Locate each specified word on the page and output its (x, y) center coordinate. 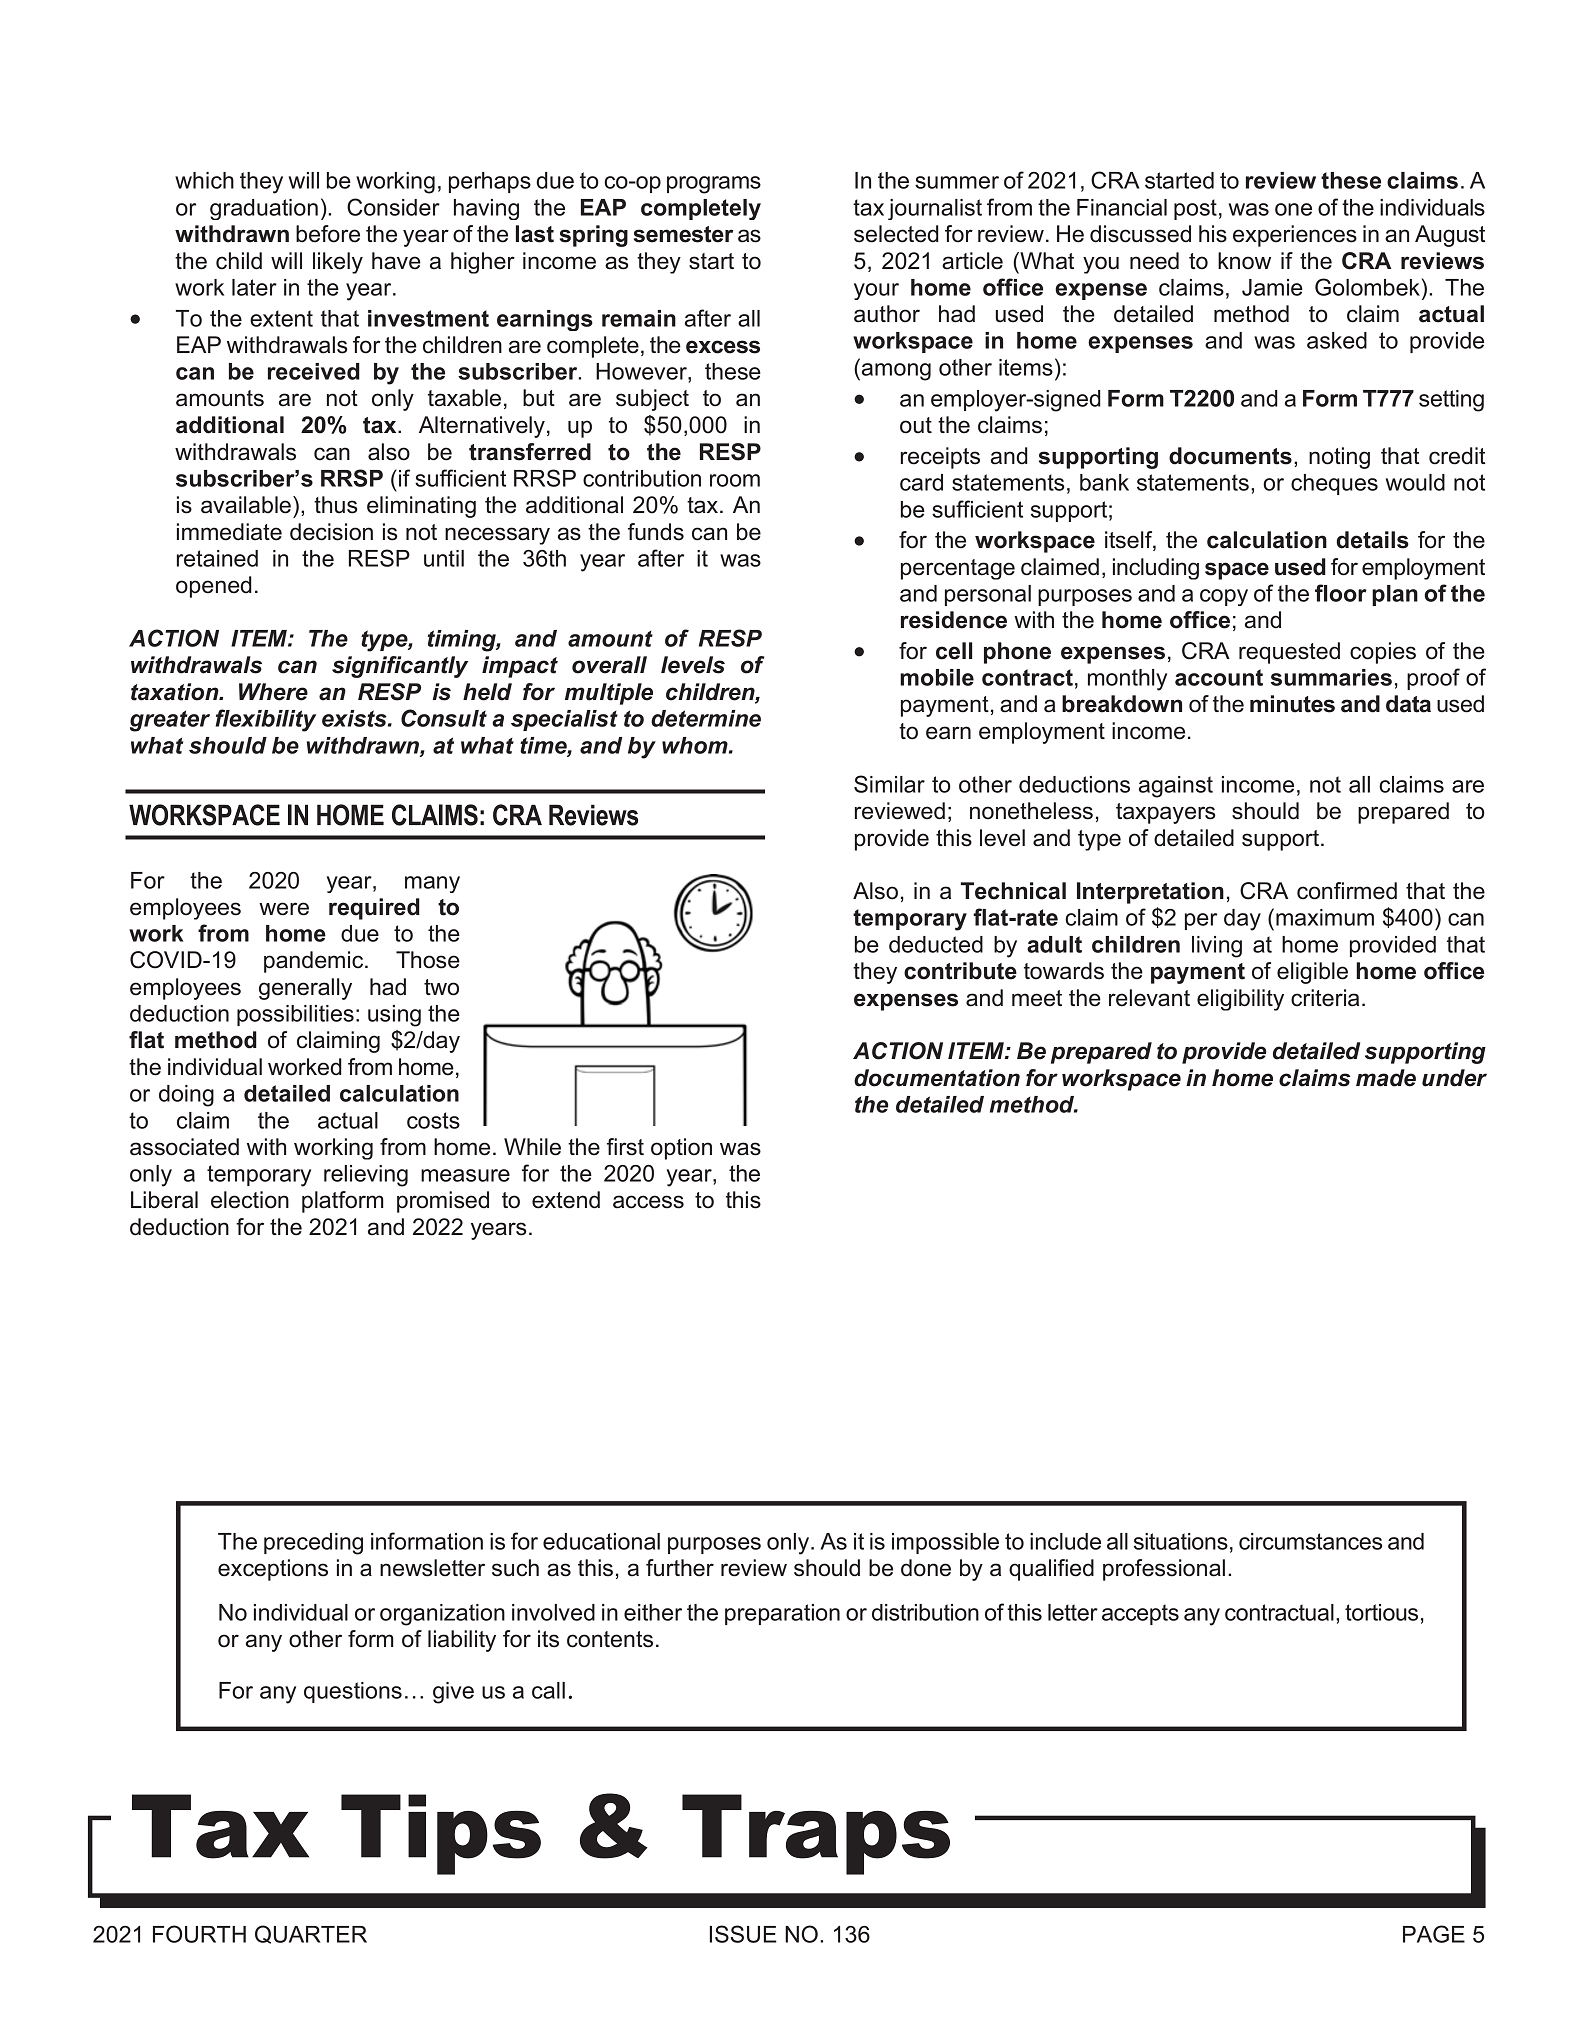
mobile (937, 677)
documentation (937, 1078)
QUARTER (311, 1934)
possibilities (295, 1015)
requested (1289, 653)
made (1386, 1078)
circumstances (1310, 1541)
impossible (945, 1543)
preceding (313, 1544)
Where (273, 692)
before (328, 234)
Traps (816, 1834)
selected (896, 234)
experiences (1295, 236)
